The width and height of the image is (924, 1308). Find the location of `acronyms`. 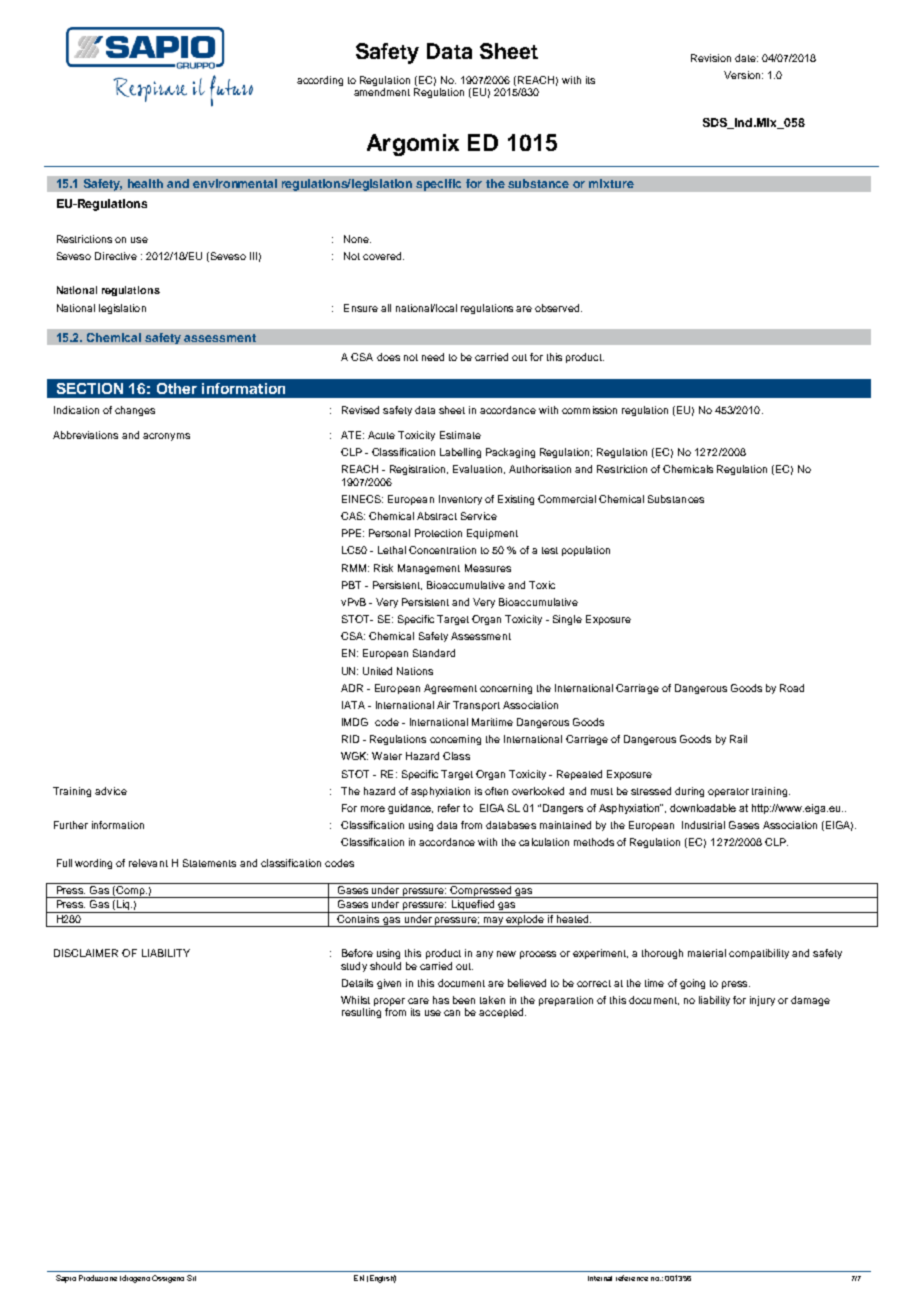

acronyms is located at coordinates (166, 437).
